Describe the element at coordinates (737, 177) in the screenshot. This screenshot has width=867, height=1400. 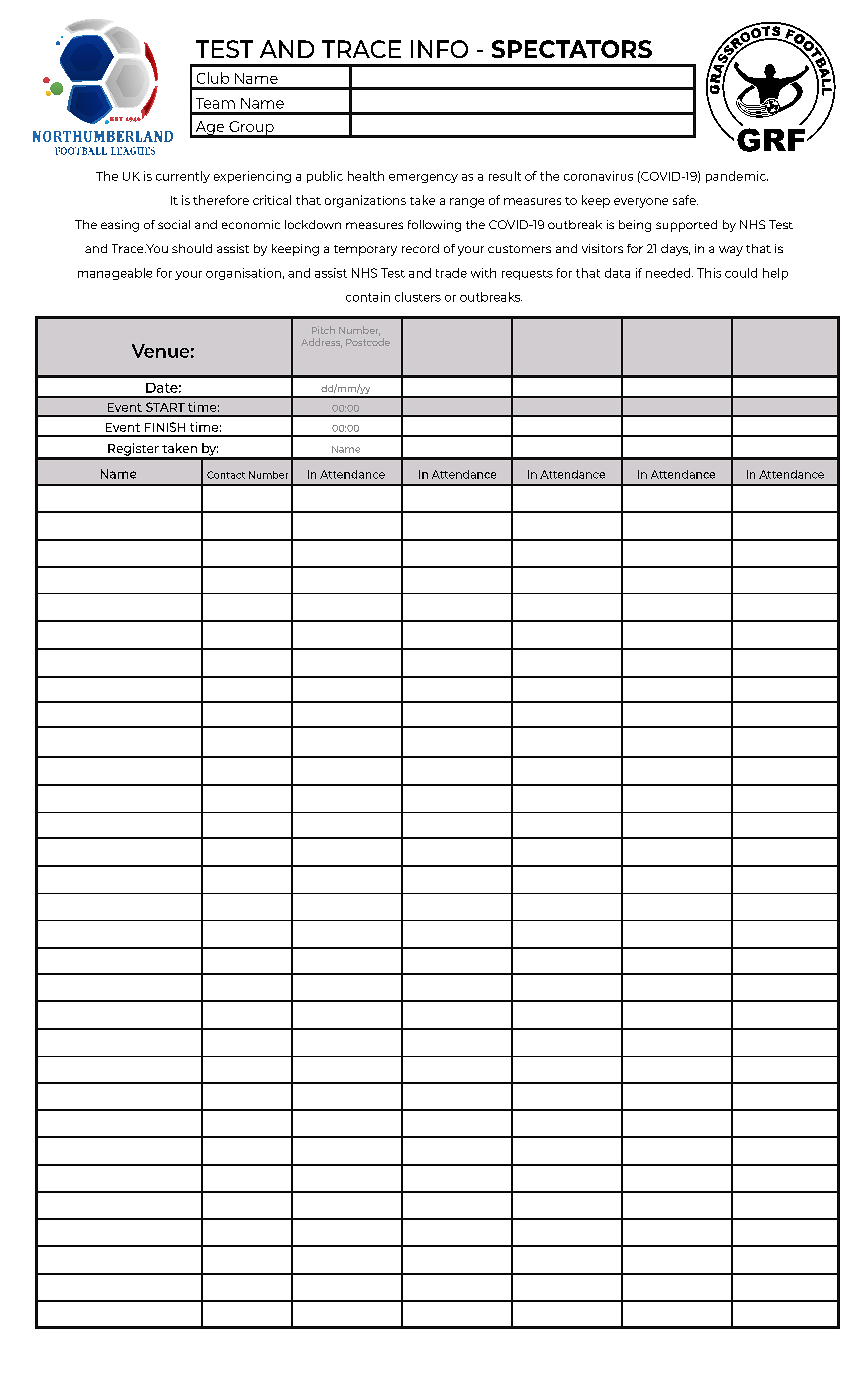
I see `pandemic` at that location.
